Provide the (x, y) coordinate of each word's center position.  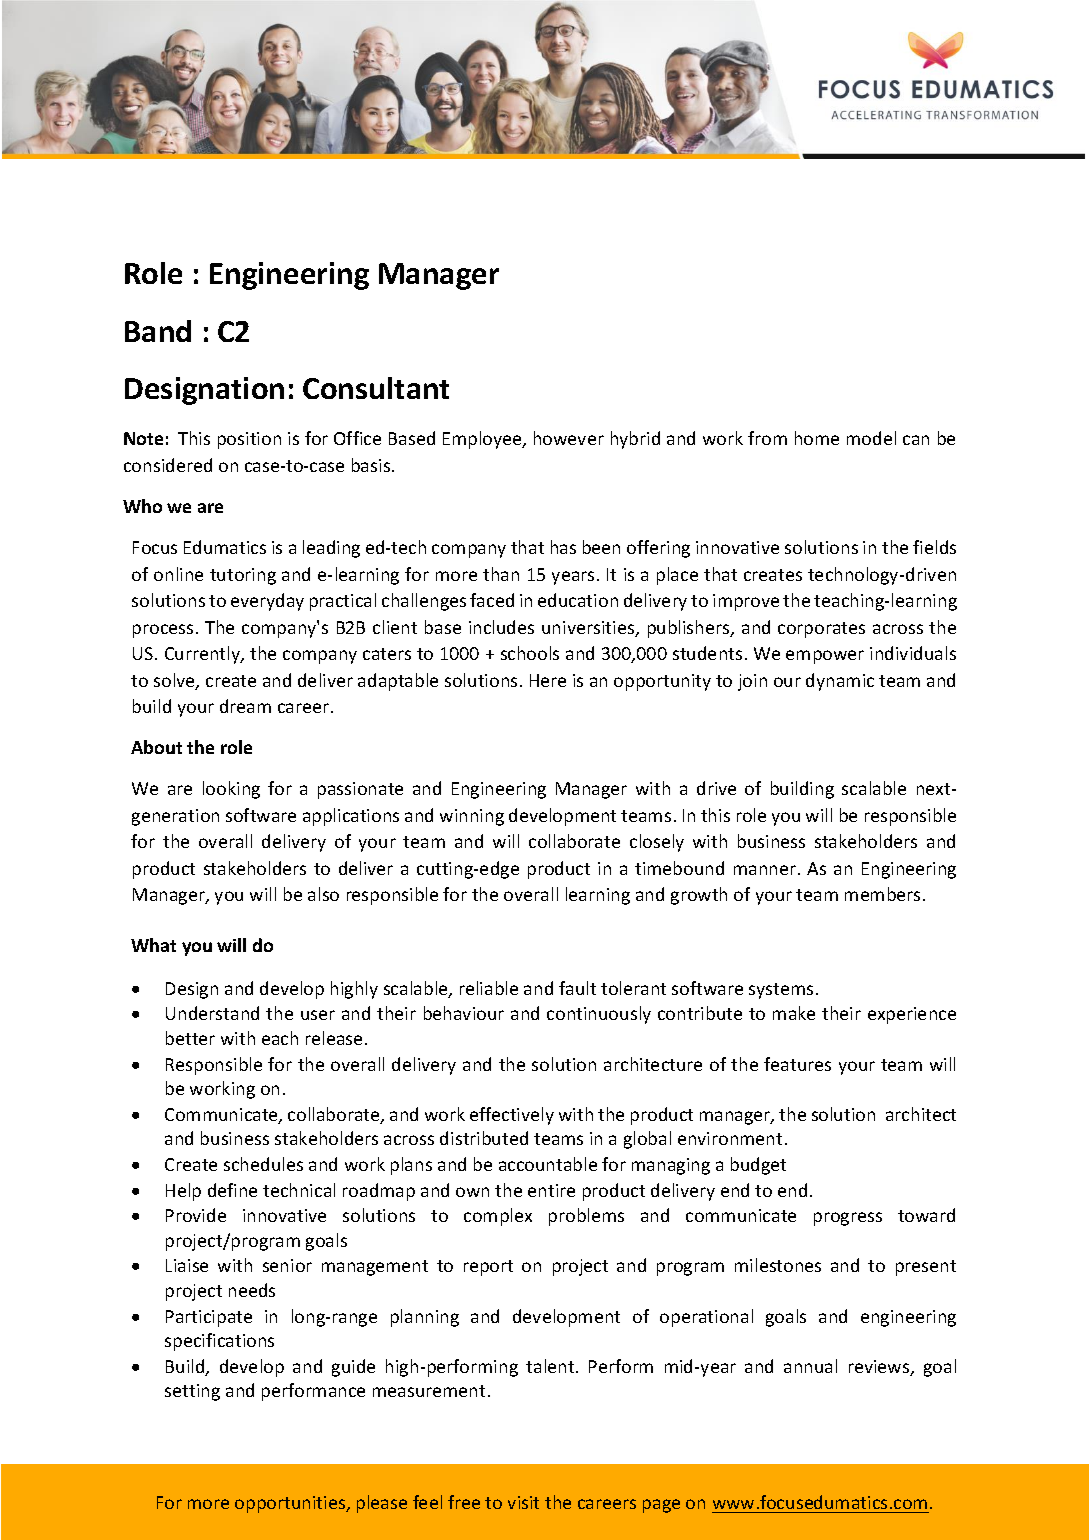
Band (158, 331)
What (153, 945)
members (882, 894)
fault (577, 988)
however (569, 438)
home (817, 438)
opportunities (291, 1504)
